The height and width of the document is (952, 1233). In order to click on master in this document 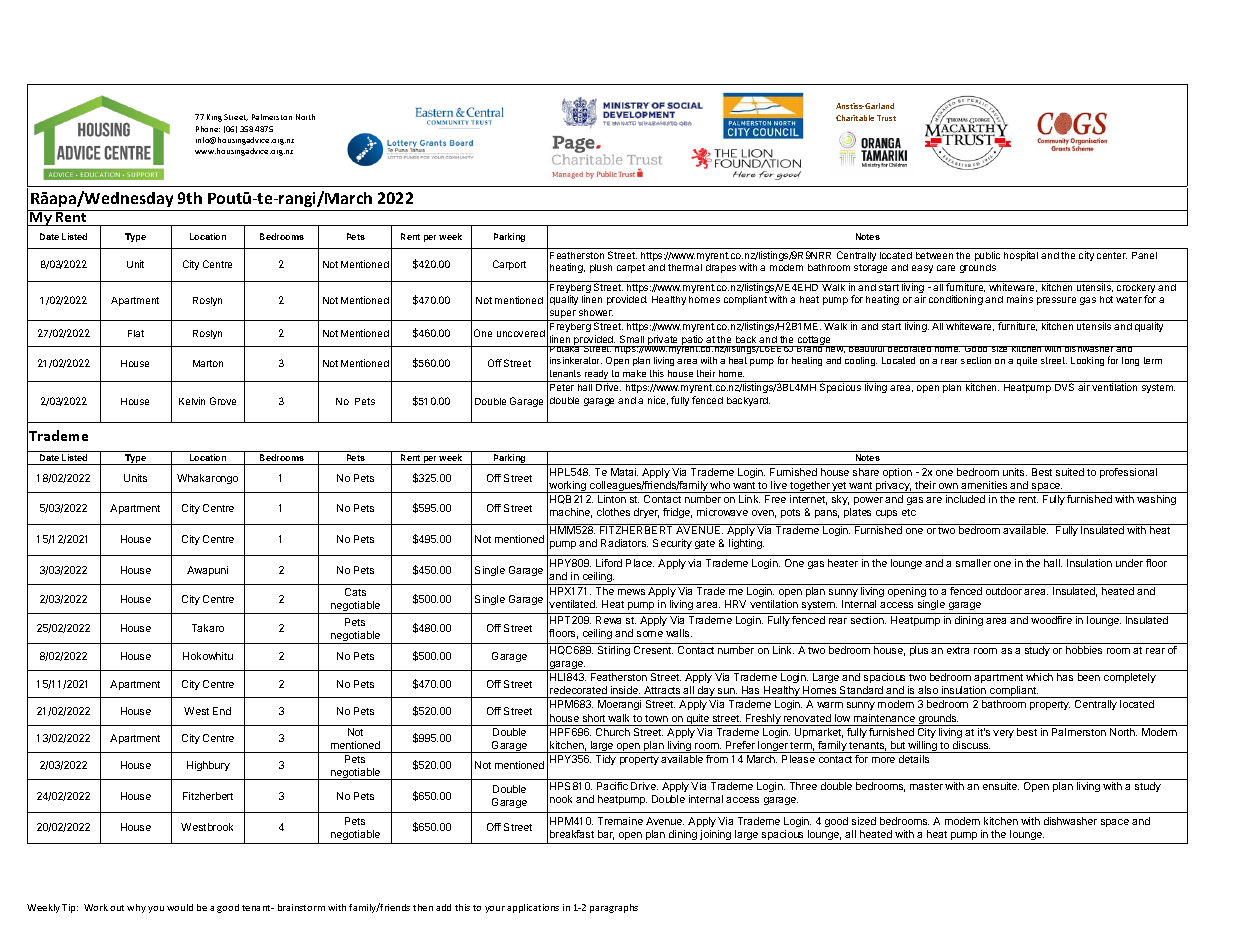, I will do `click(926, 786)`.
